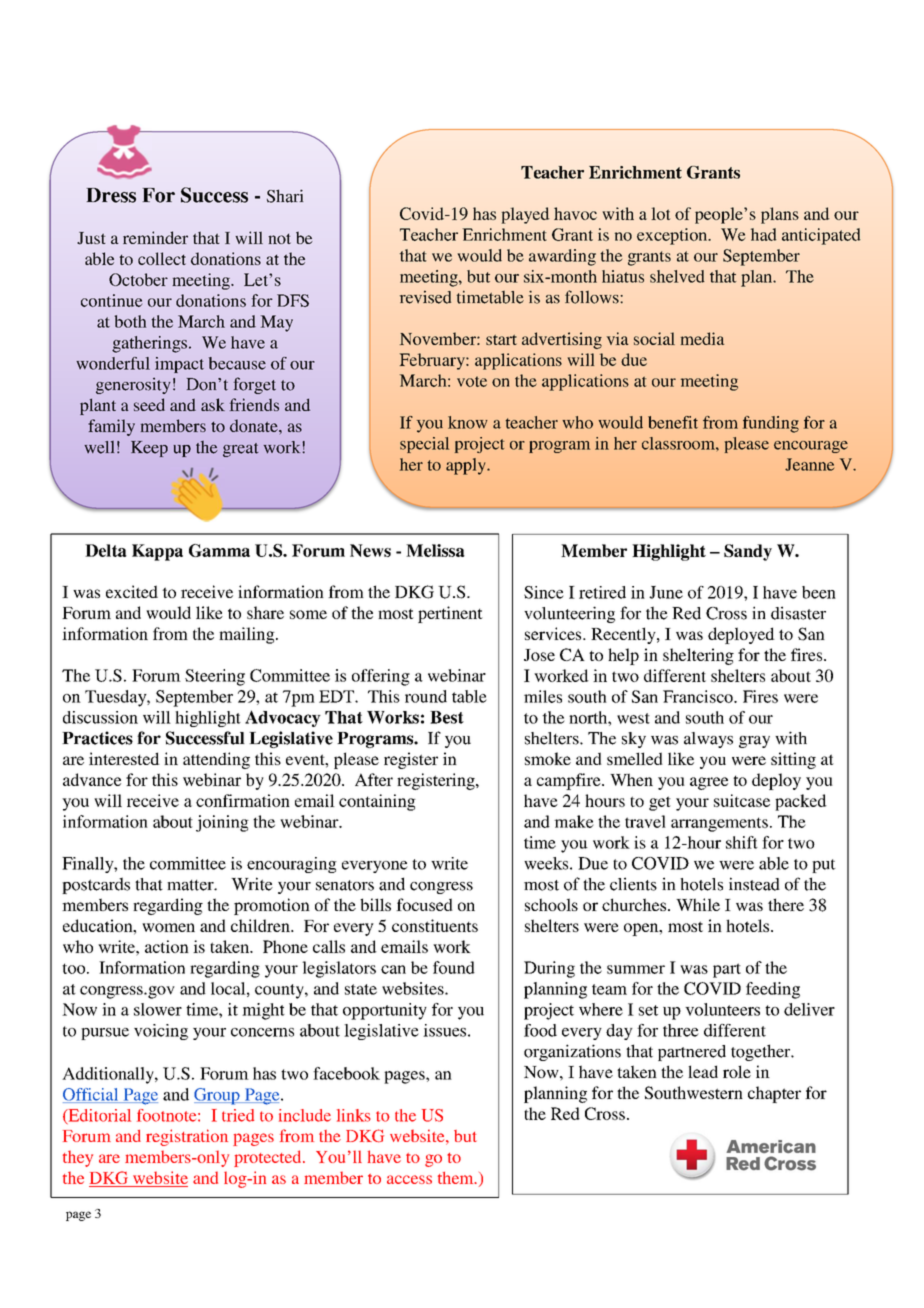 The image size is (924, 1308). I want to click on reminder, so click(155, 237).
